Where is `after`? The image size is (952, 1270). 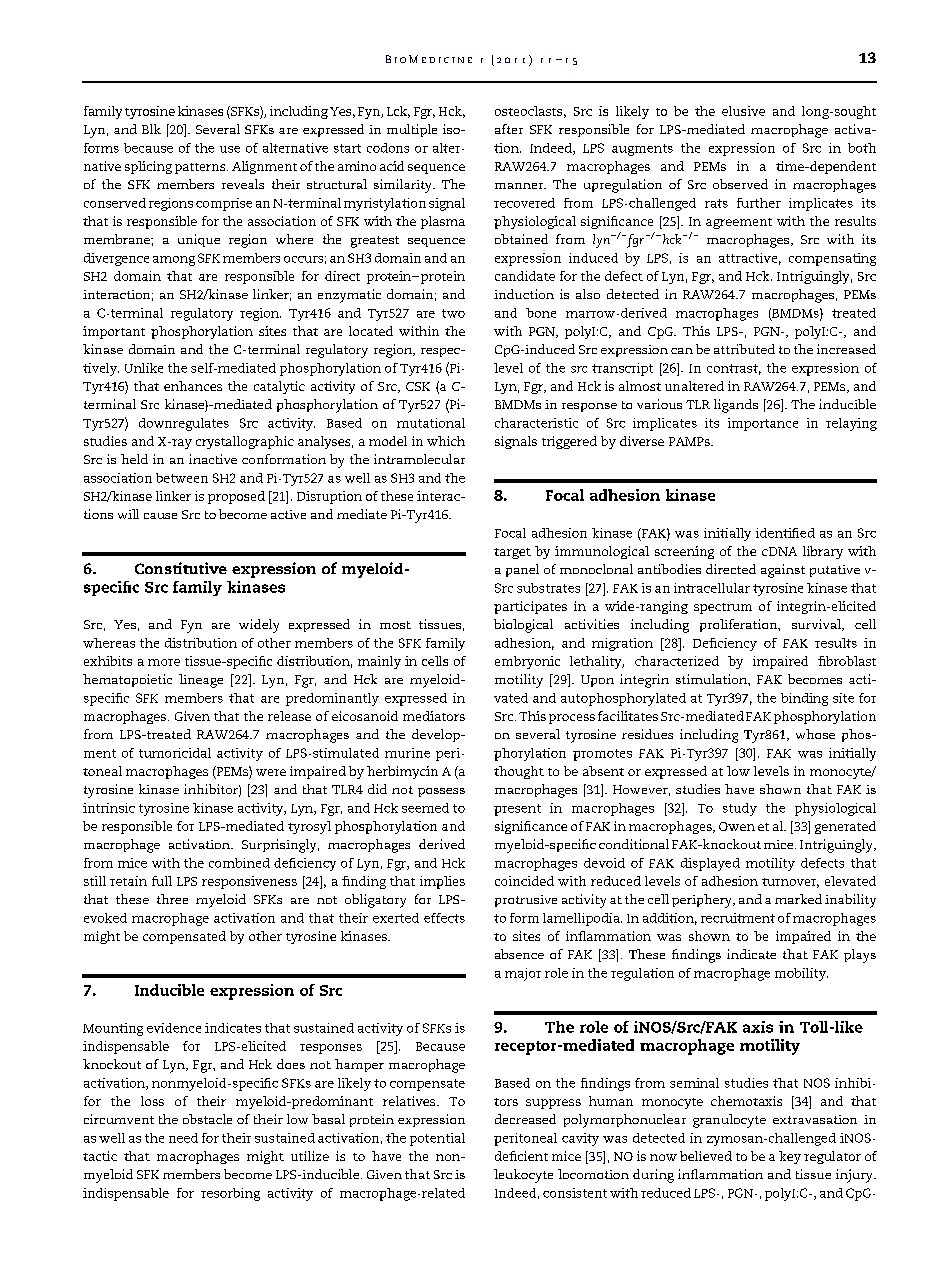
after is located at coordinates (509, 129).
